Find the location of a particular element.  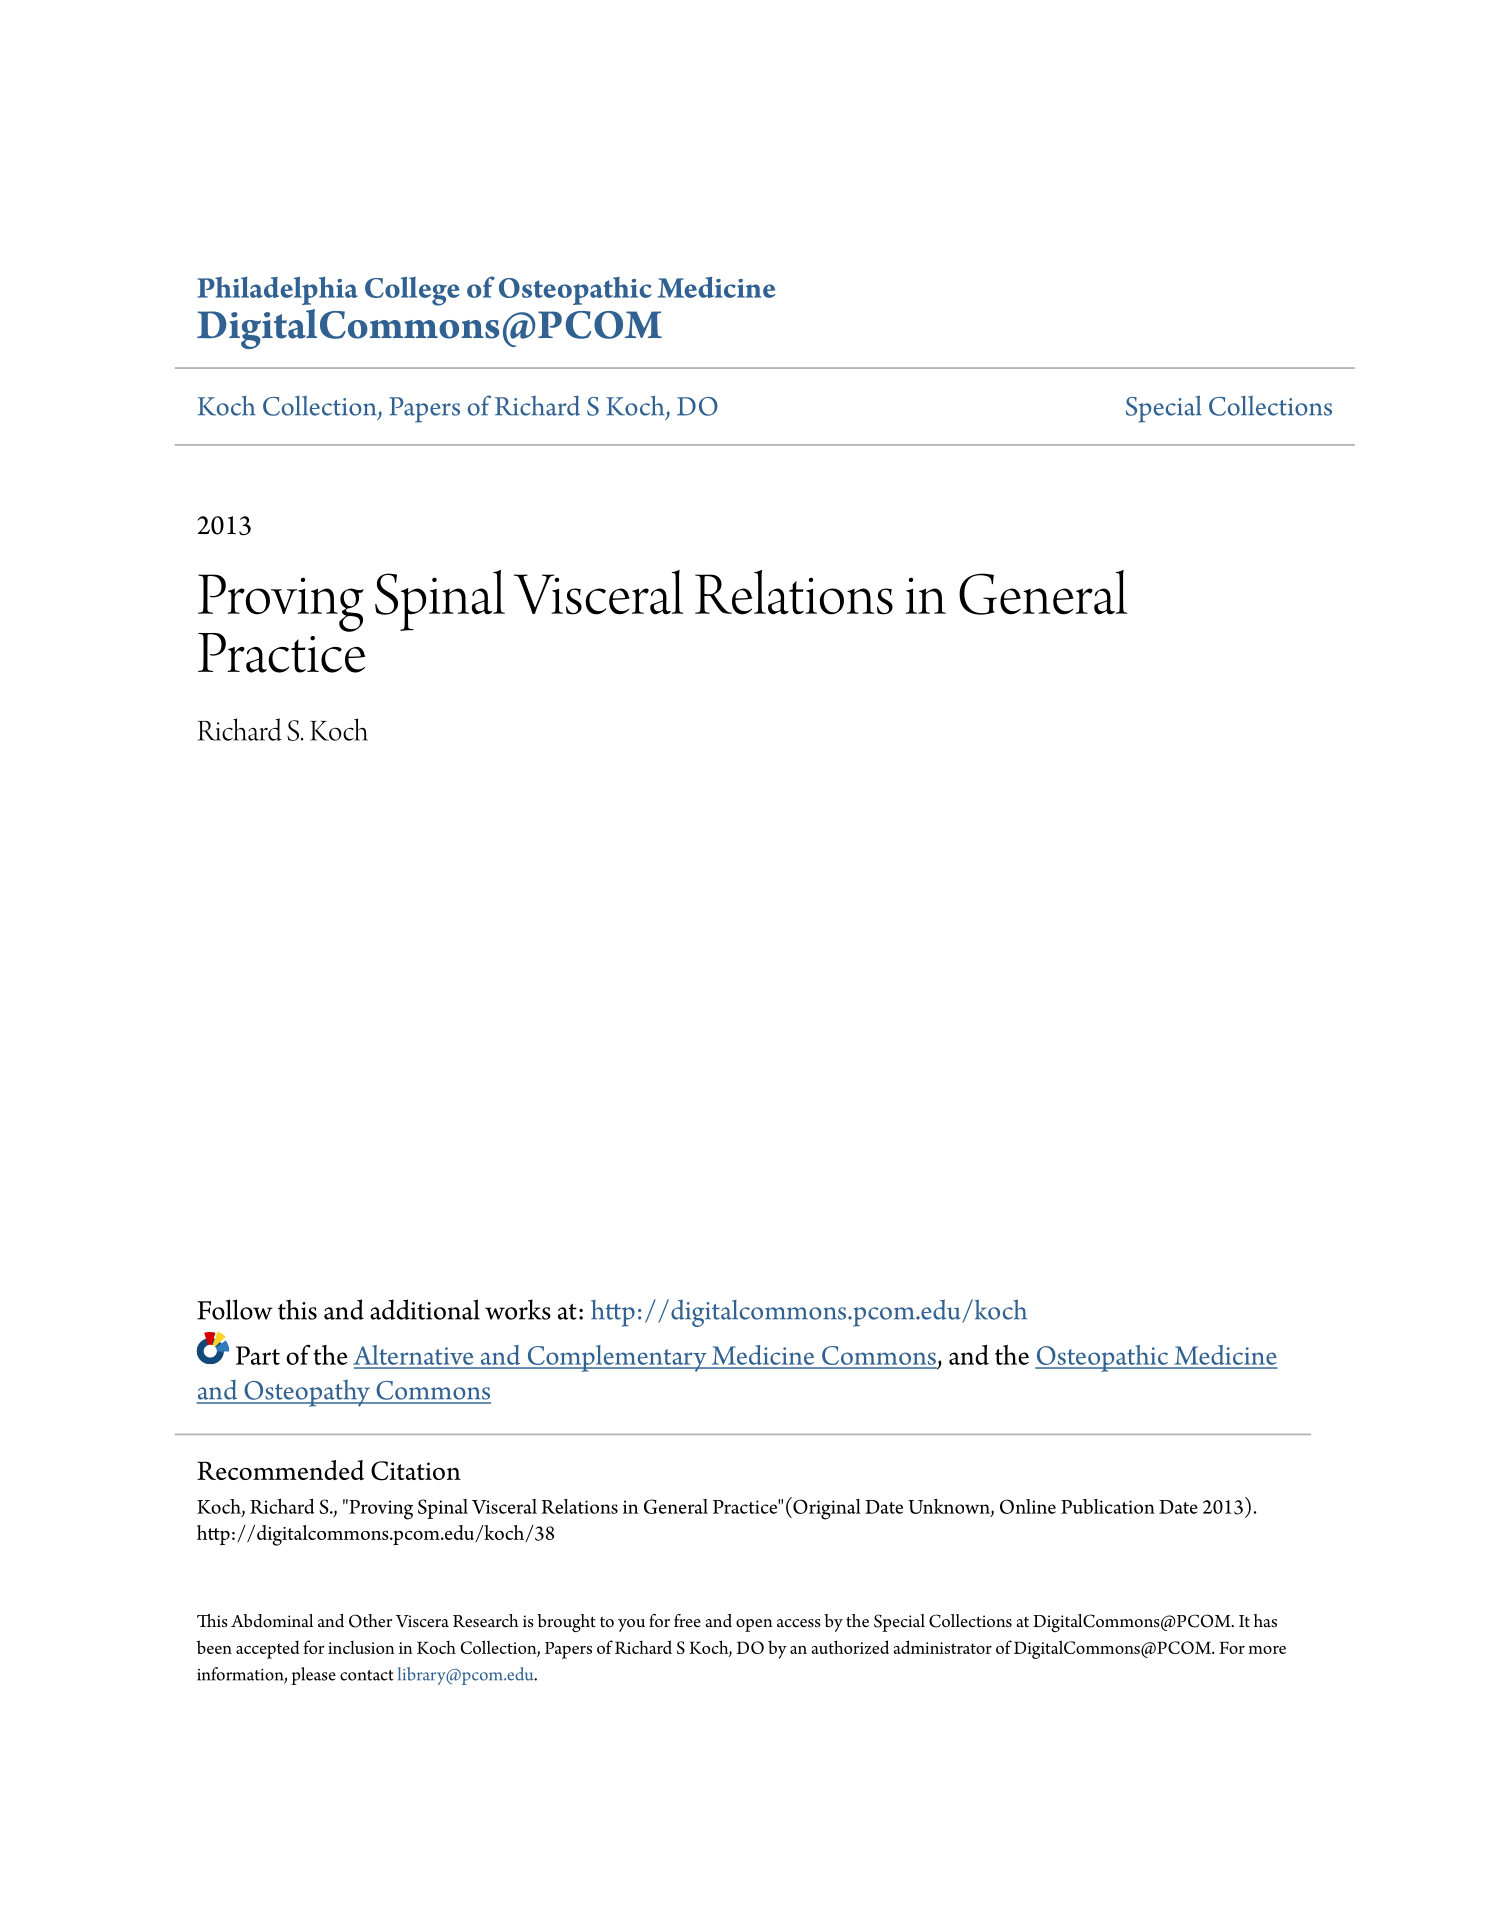

Publication is located at coordinates (1108, 1506).
